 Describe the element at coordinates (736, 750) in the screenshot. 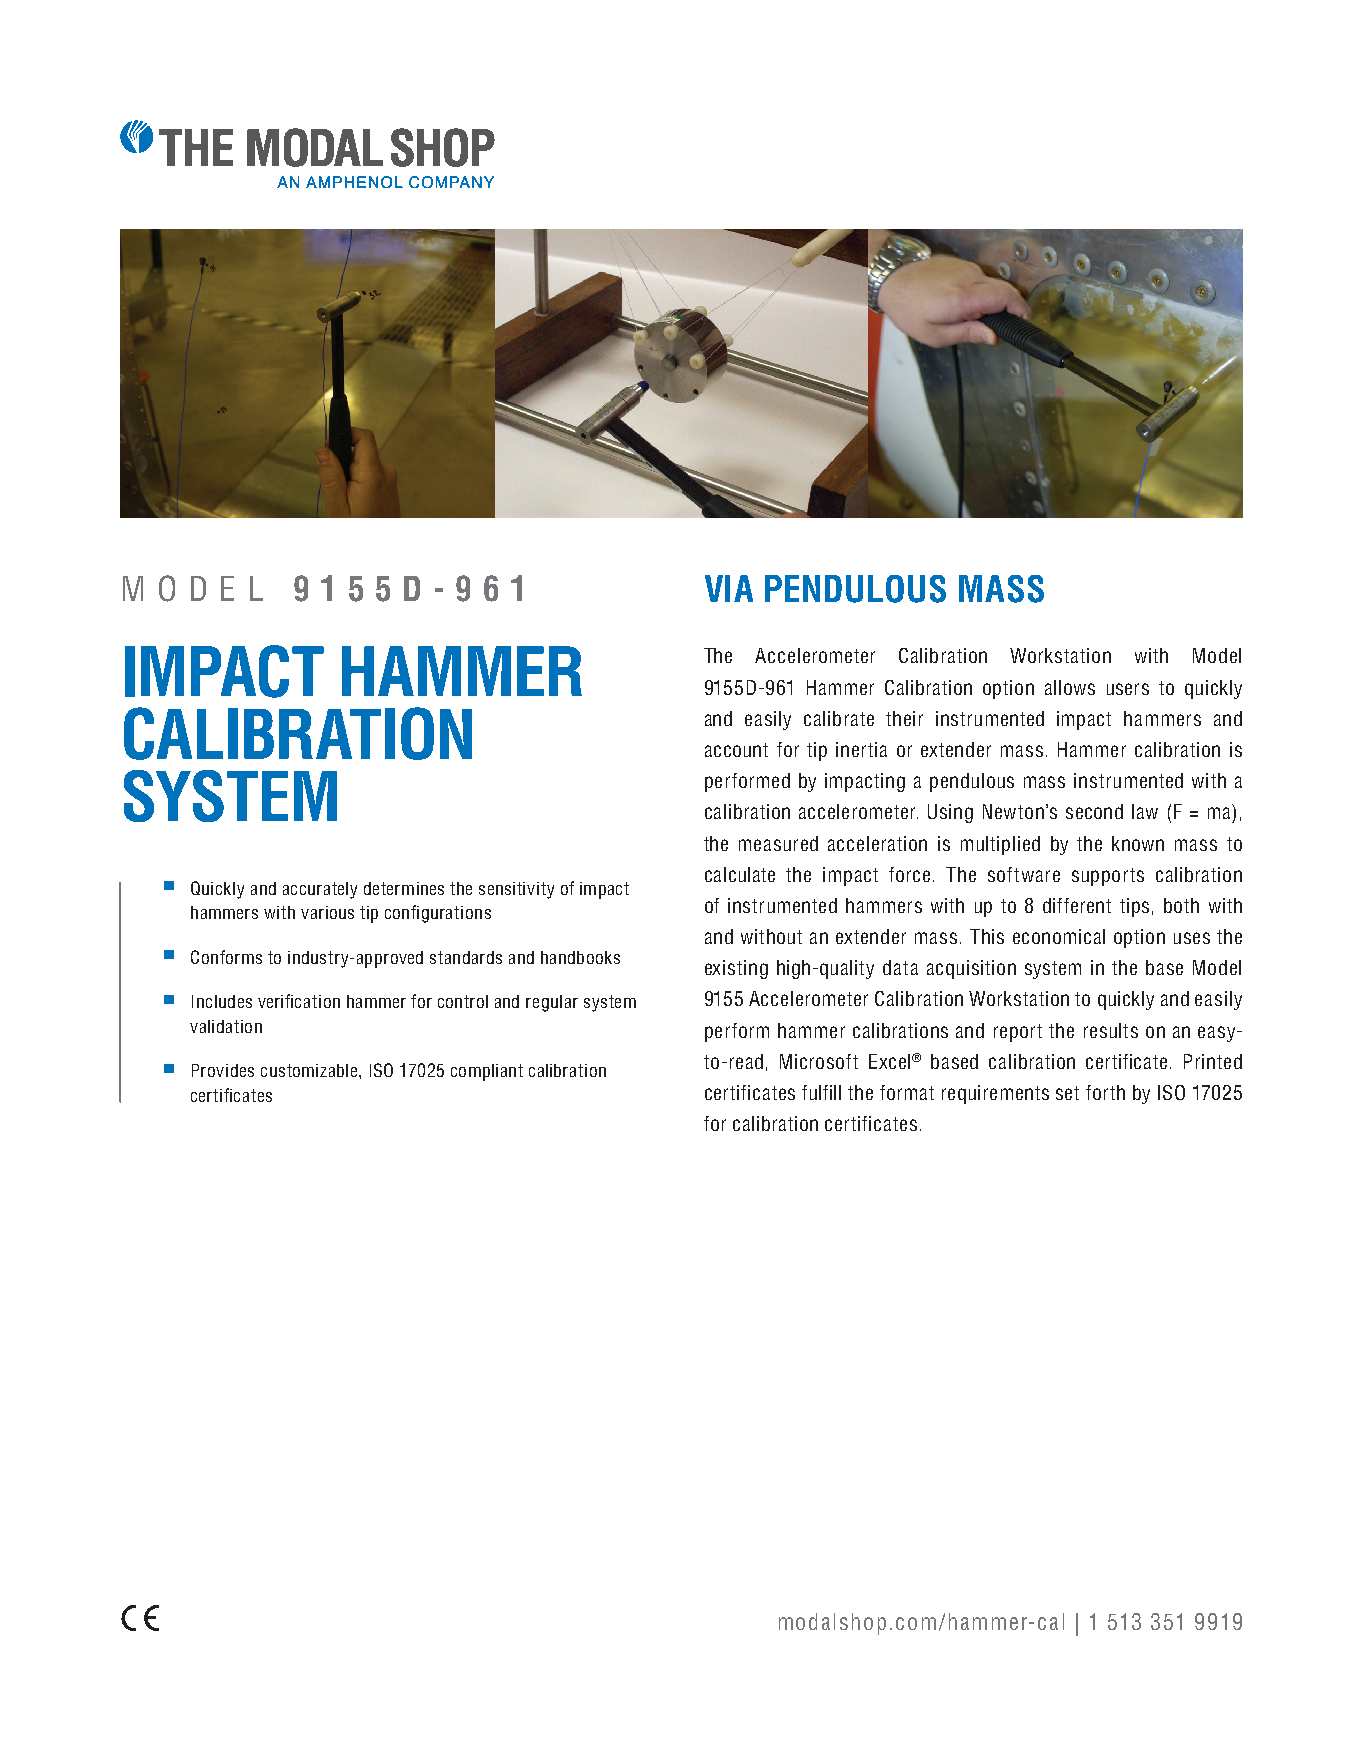

I see `account` at that location.
